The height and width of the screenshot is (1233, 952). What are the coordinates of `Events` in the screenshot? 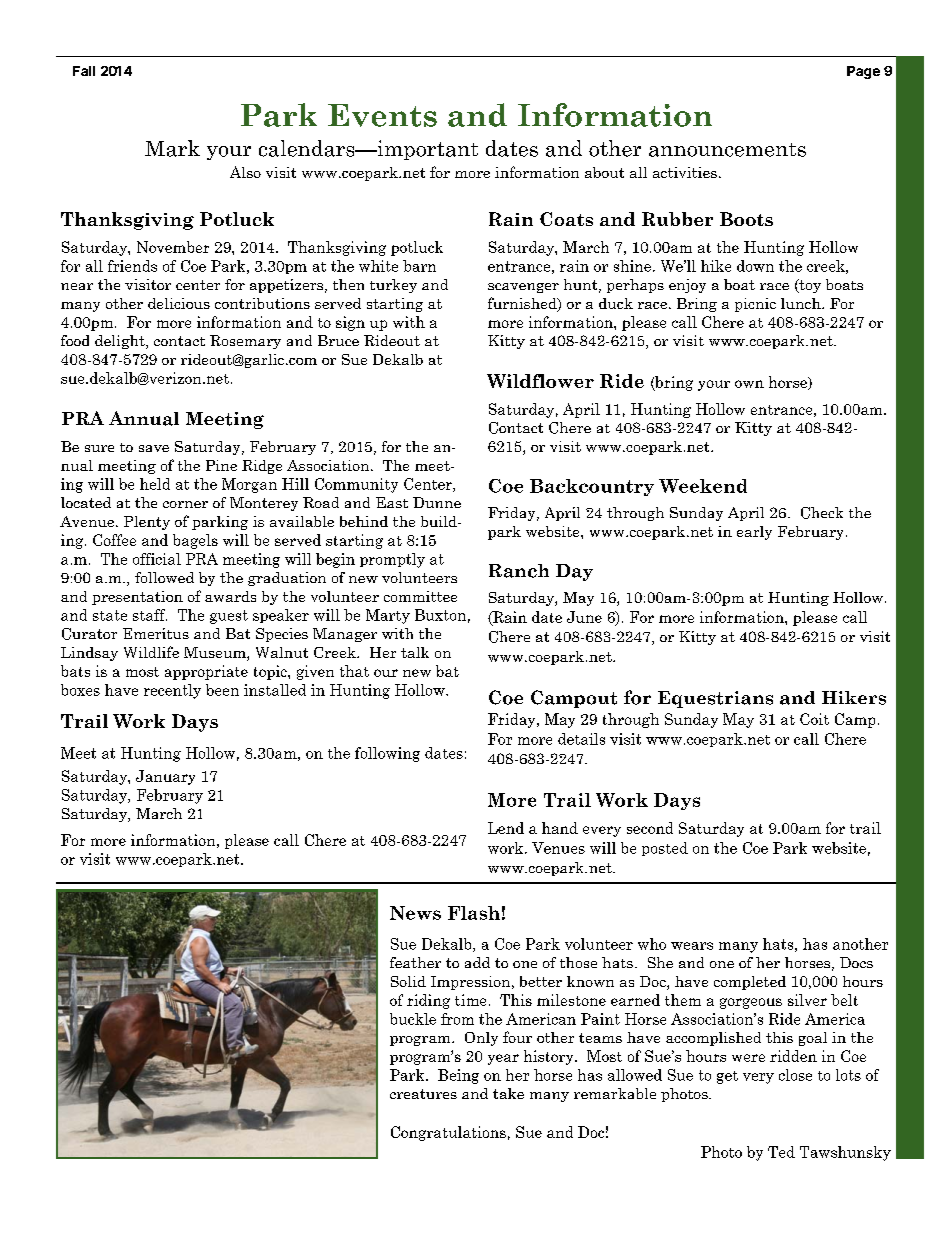 It's located at (382, 115).
